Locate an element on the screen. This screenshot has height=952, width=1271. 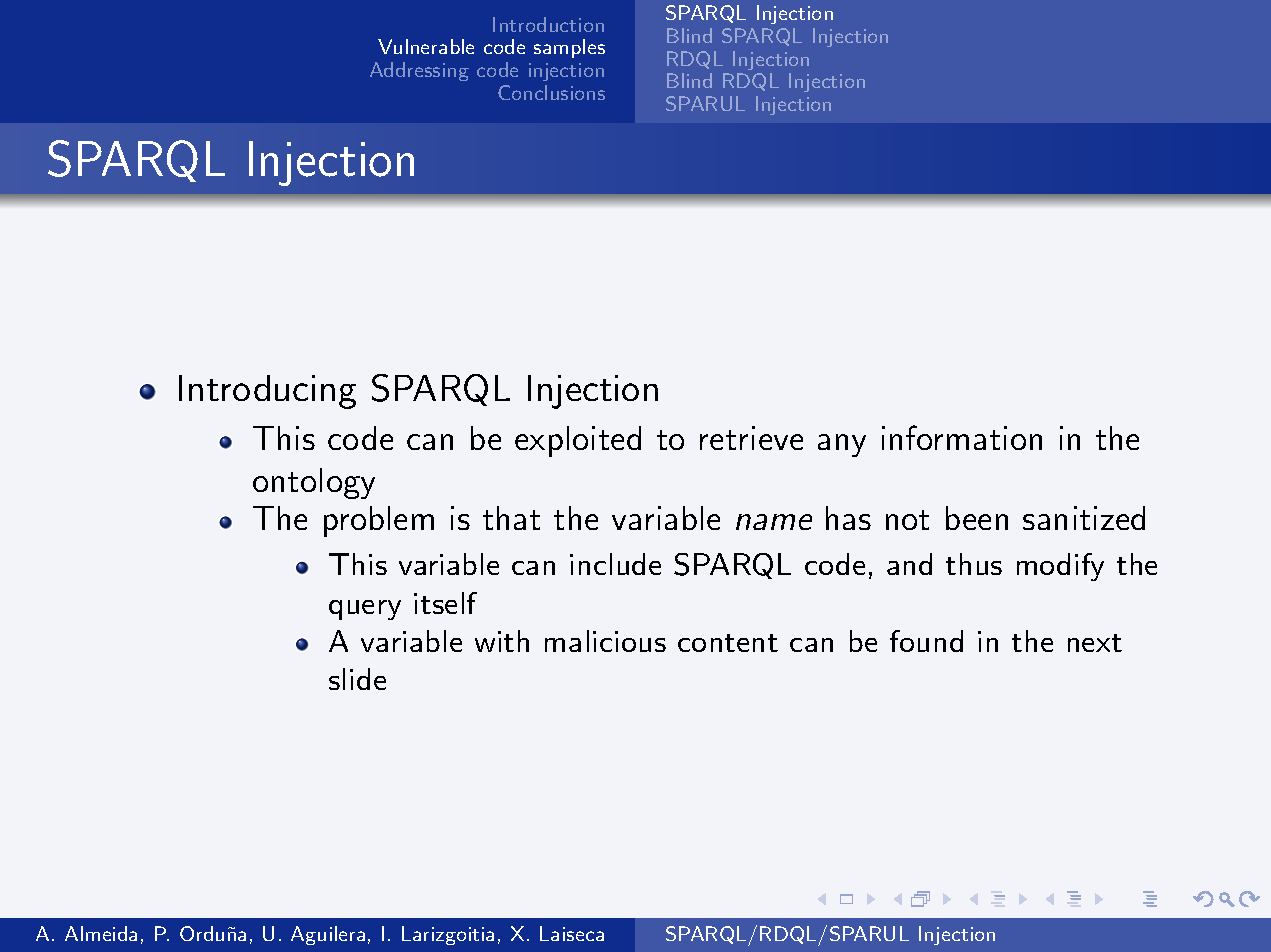
Almeida is located at coordinates (101, 933).
